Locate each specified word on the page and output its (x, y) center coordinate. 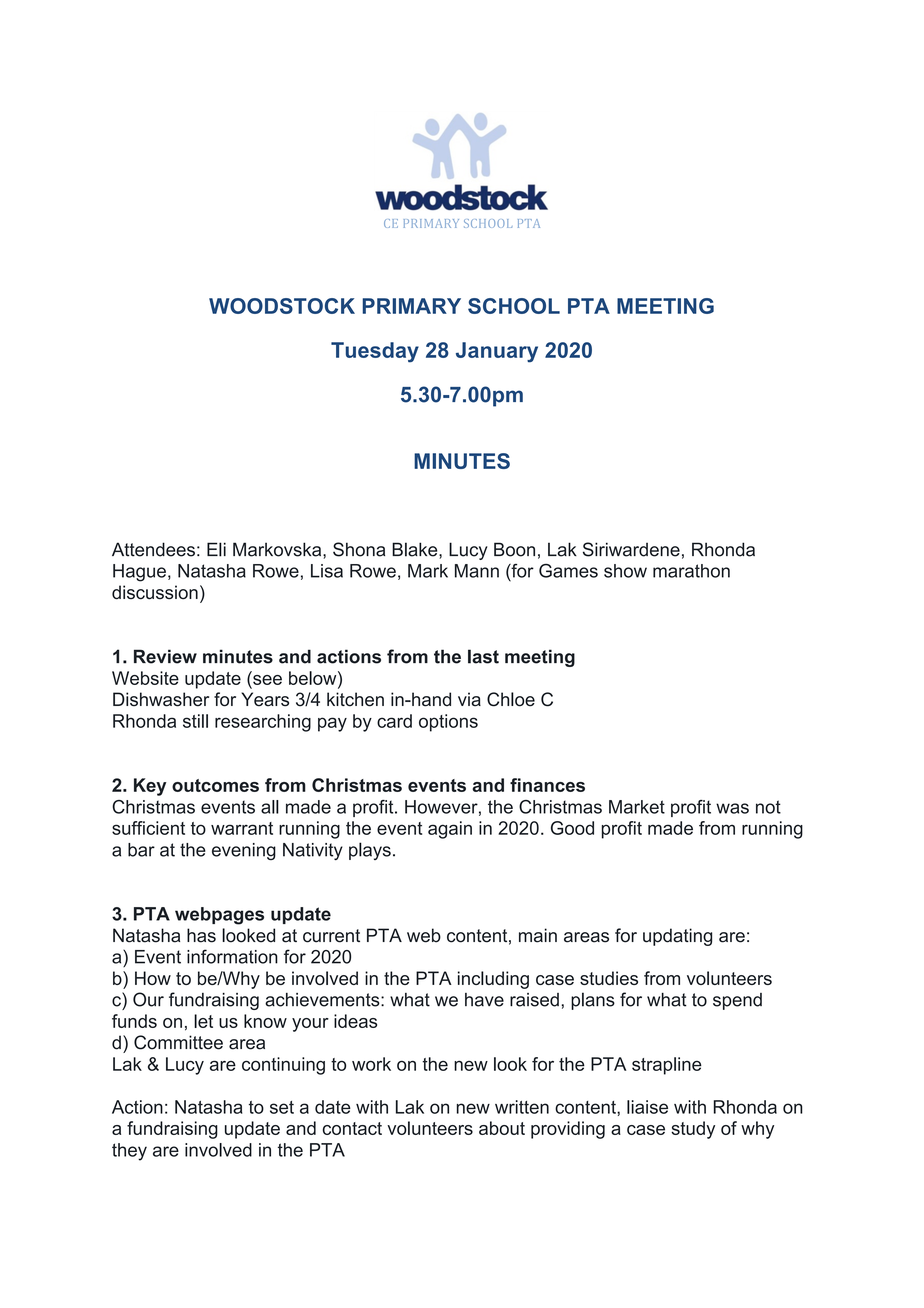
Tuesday (375, 352)
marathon (691, 571)
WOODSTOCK (282, 306)
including (493, 980)
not (768, 807)
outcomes (215, 785)
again (450, 830)
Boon (514, 549)
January (497, 352)
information (232, 956)
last (483, 656)
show (625, 571)
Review (165, 656)
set (282, 1107)
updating (677, 937)
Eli (216, 549)
